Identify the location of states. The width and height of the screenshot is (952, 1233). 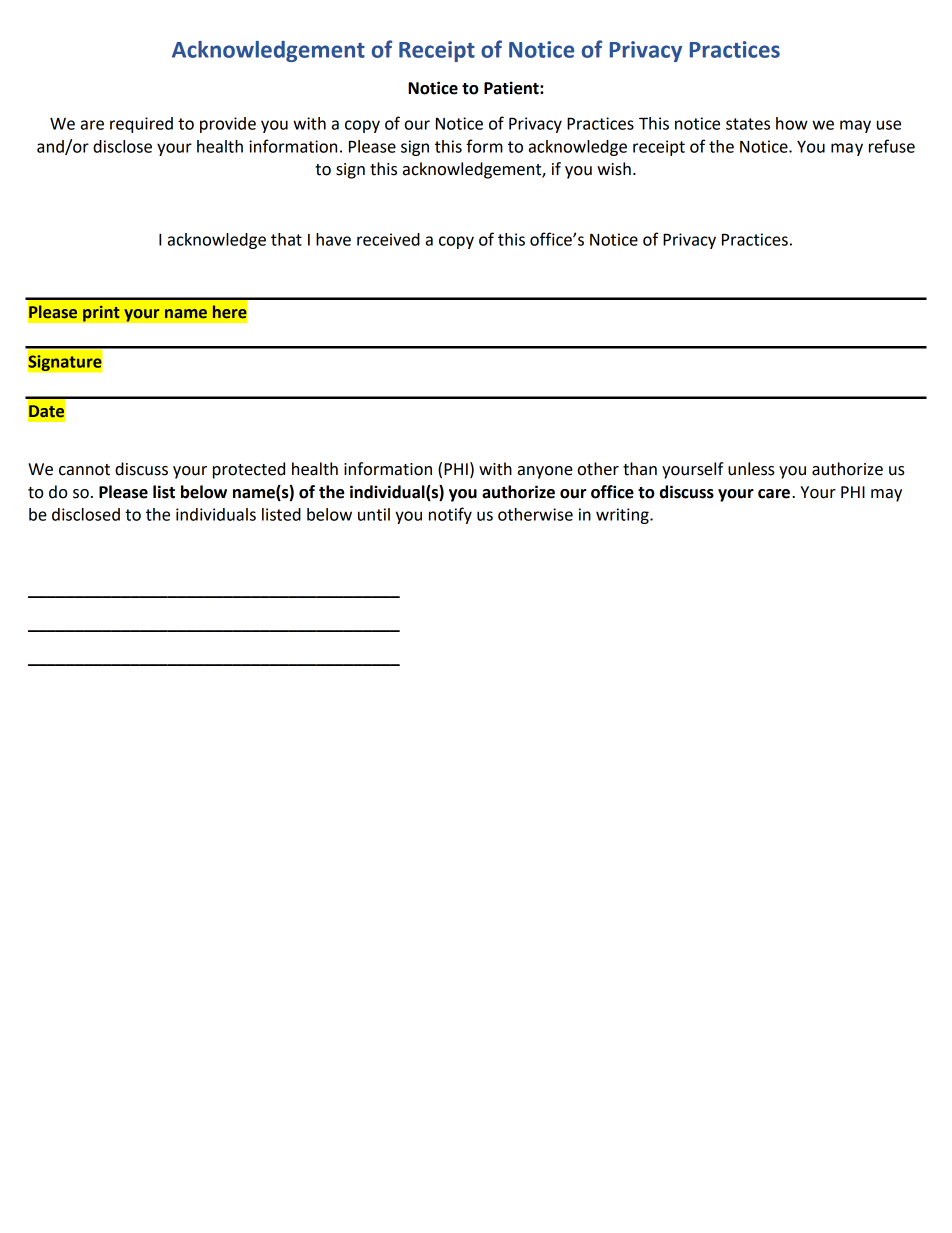
(748, 124).
